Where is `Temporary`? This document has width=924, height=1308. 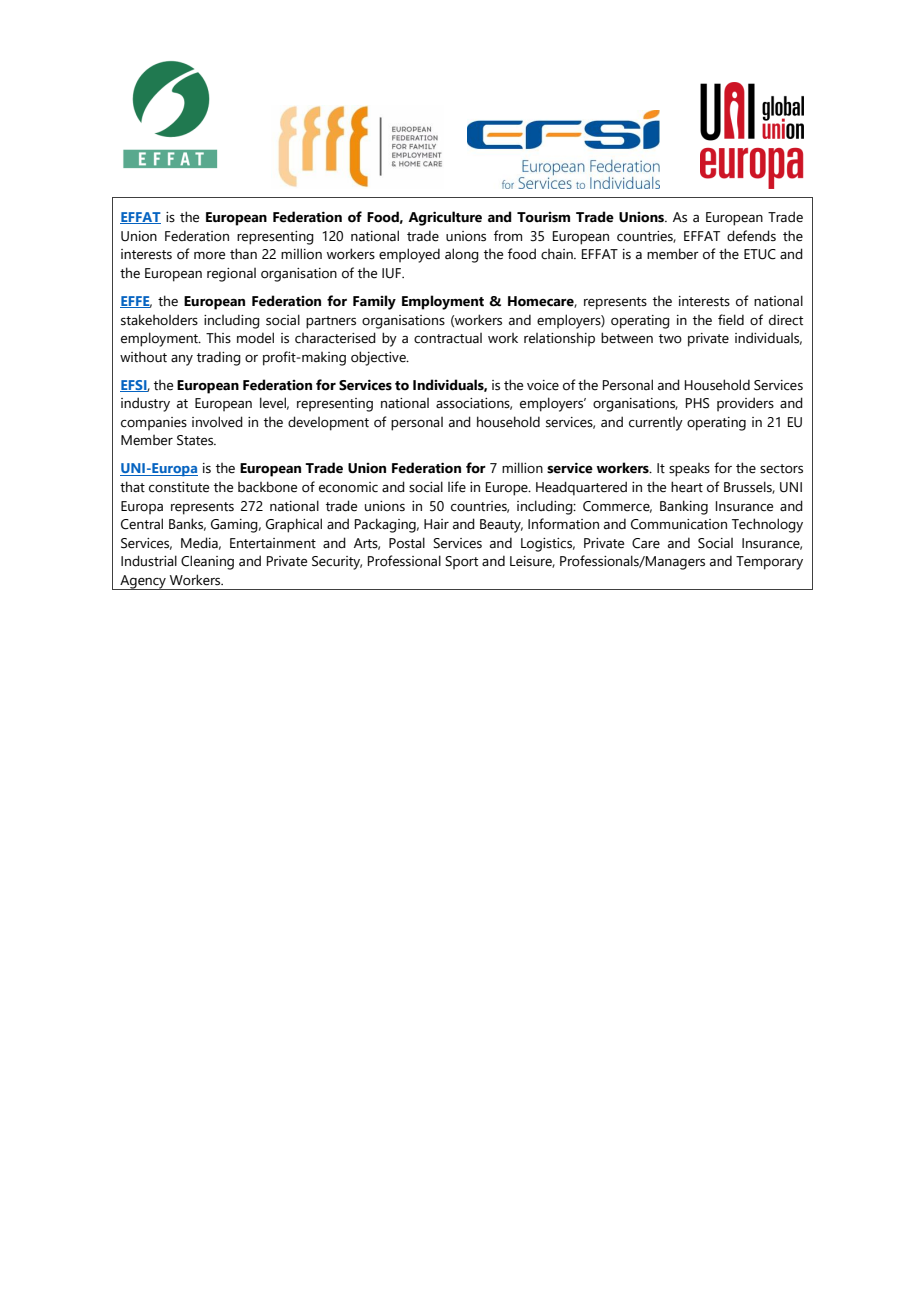 Temporary is located at coordinates (769, 563).
